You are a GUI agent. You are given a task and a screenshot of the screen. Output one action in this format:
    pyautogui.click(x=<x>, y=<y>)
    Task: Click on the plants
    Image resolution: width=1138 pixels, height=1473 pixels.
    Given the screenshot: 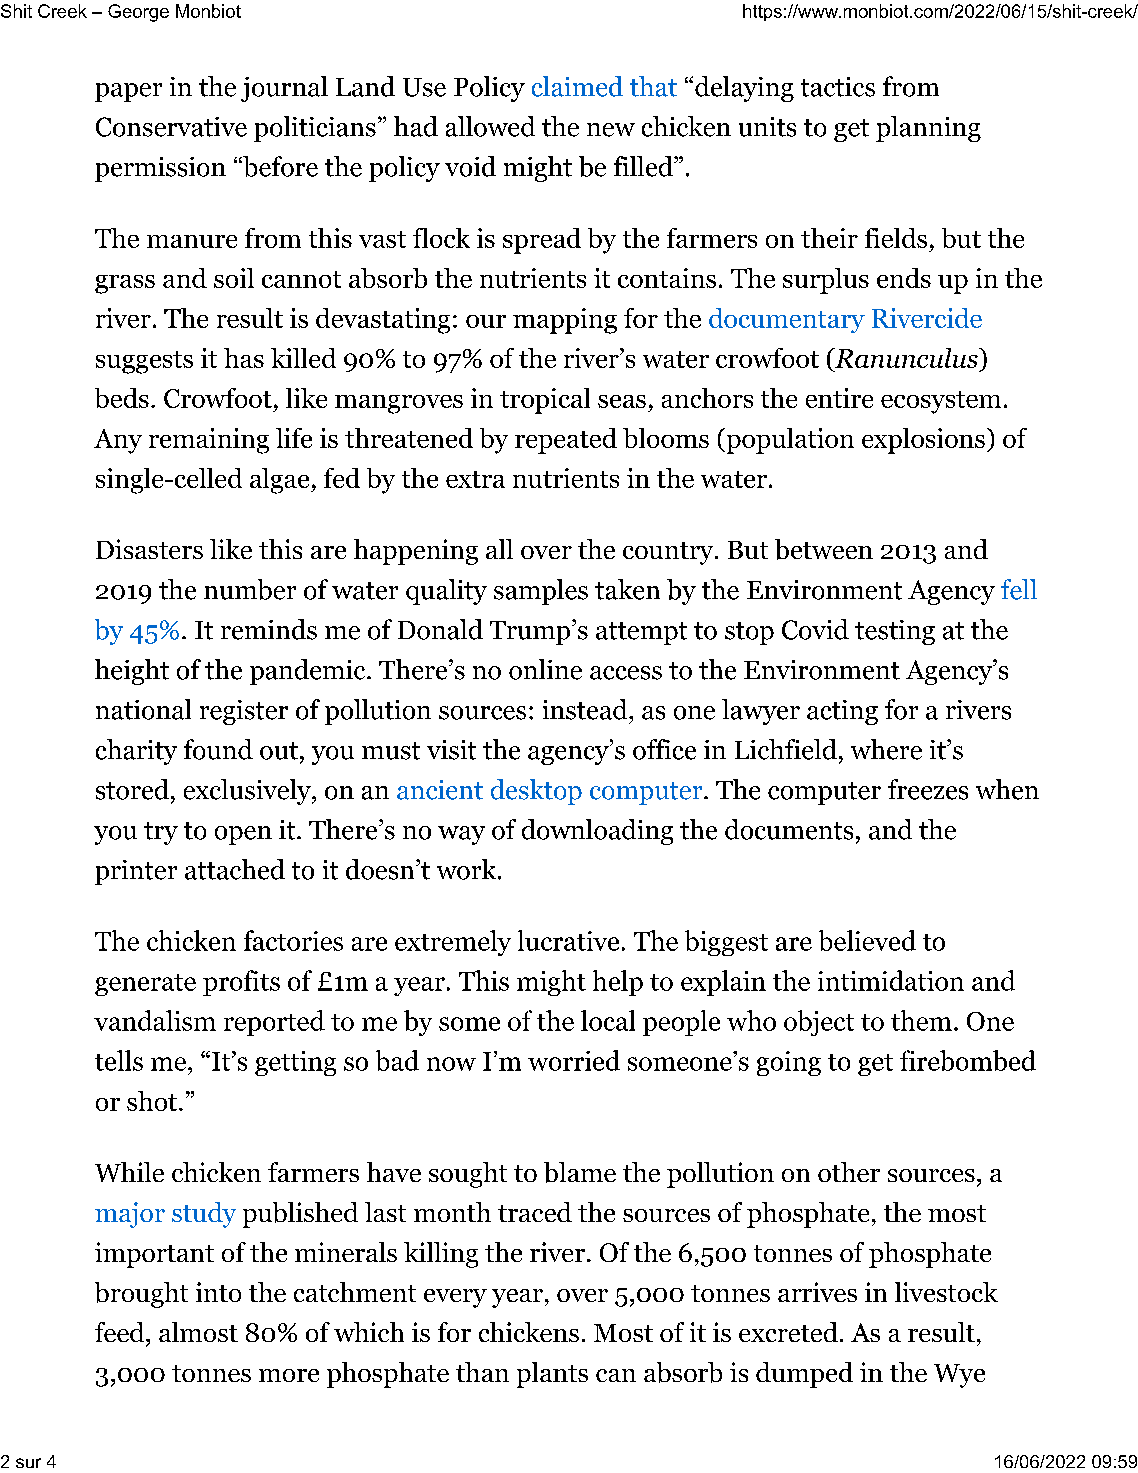 What is the action you would take?
    pyautogui.click(x=552, y=1375)
